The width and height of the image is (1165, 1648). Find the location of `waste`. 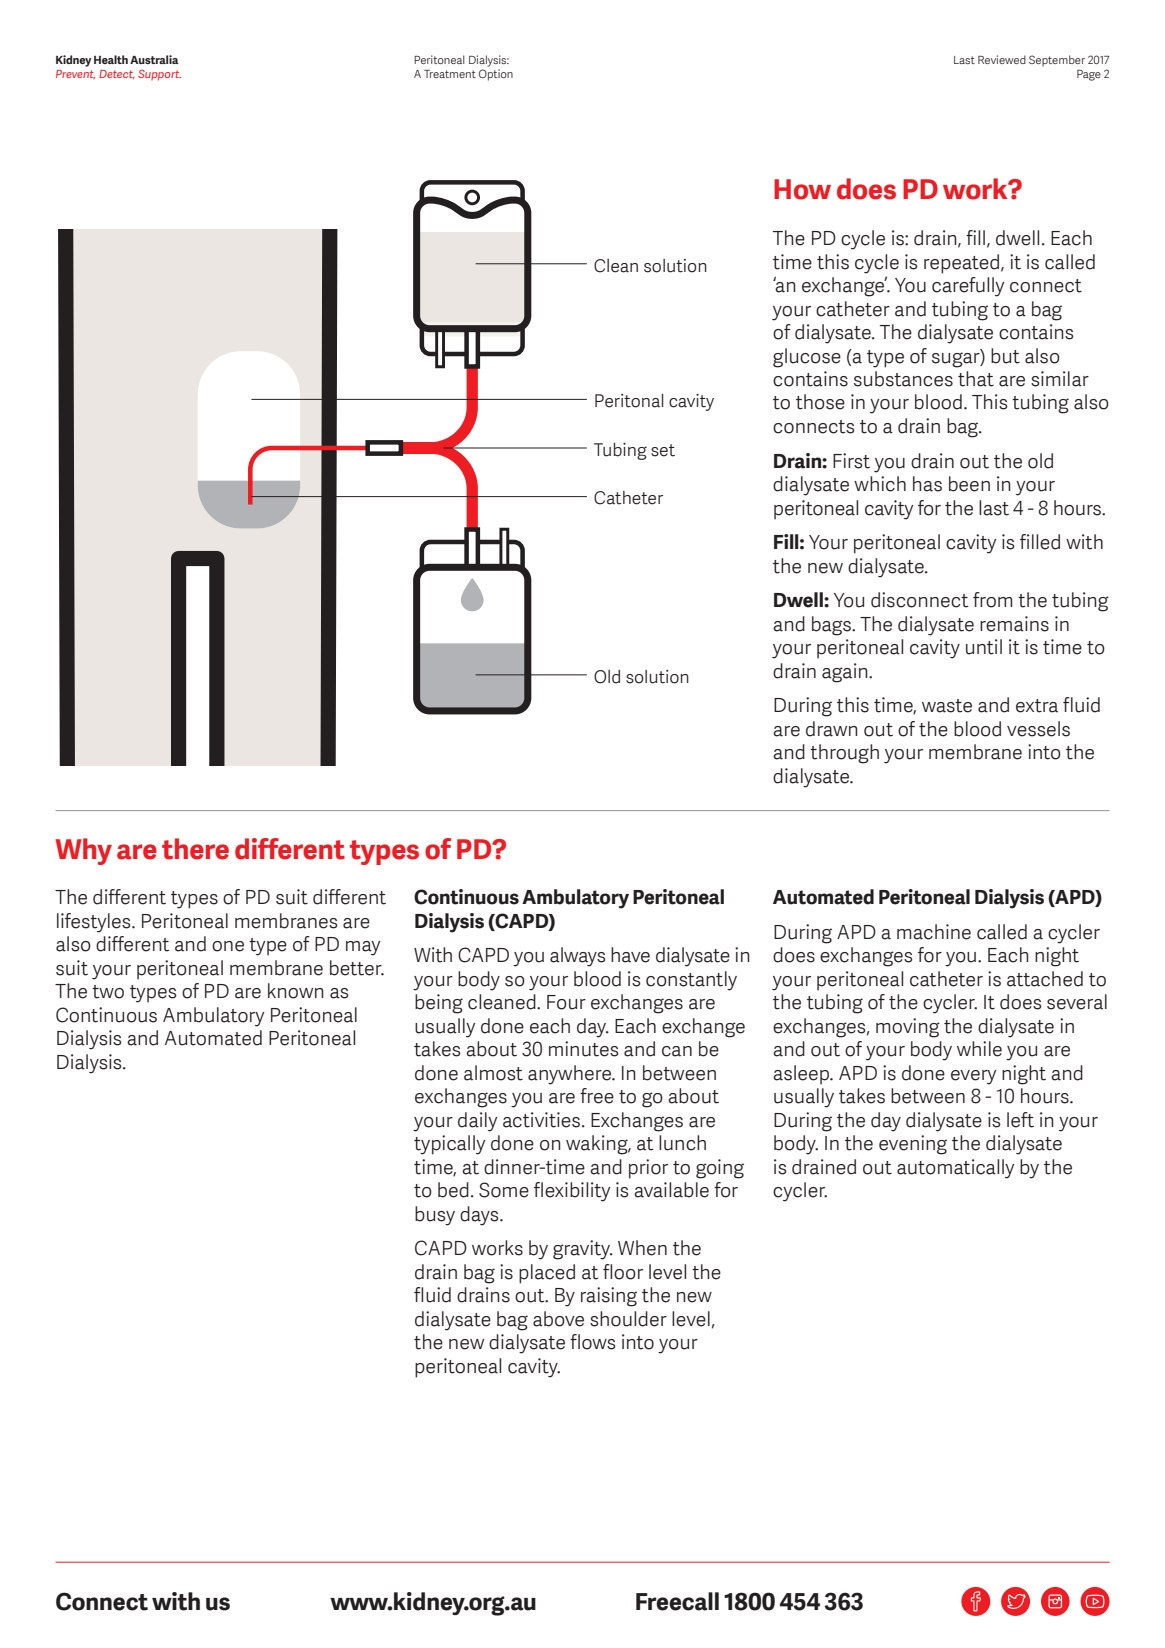

waste is located at coordinates (947, 706).
